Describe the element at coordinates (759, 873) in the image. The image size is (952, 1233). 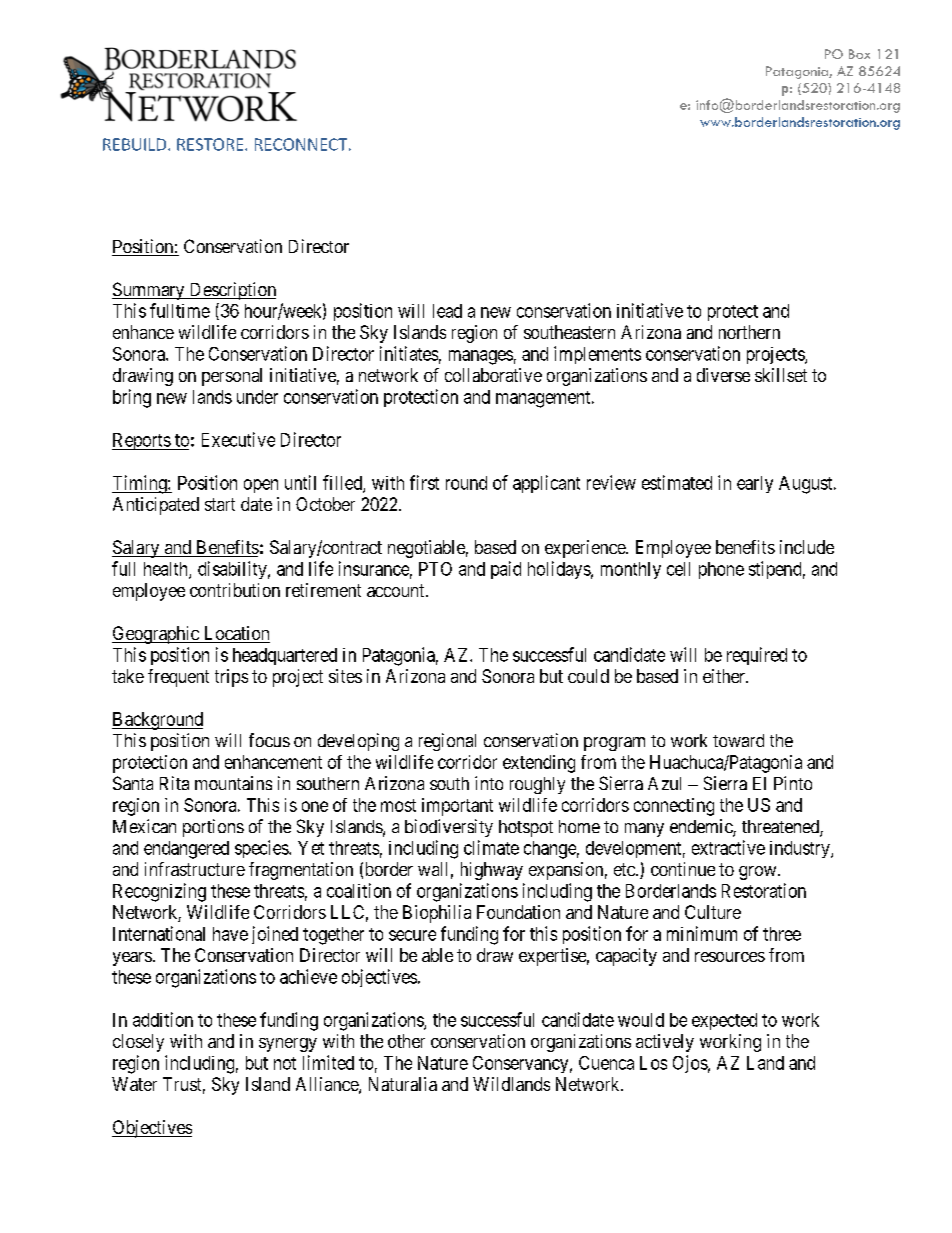
I see `grow` at that location.
